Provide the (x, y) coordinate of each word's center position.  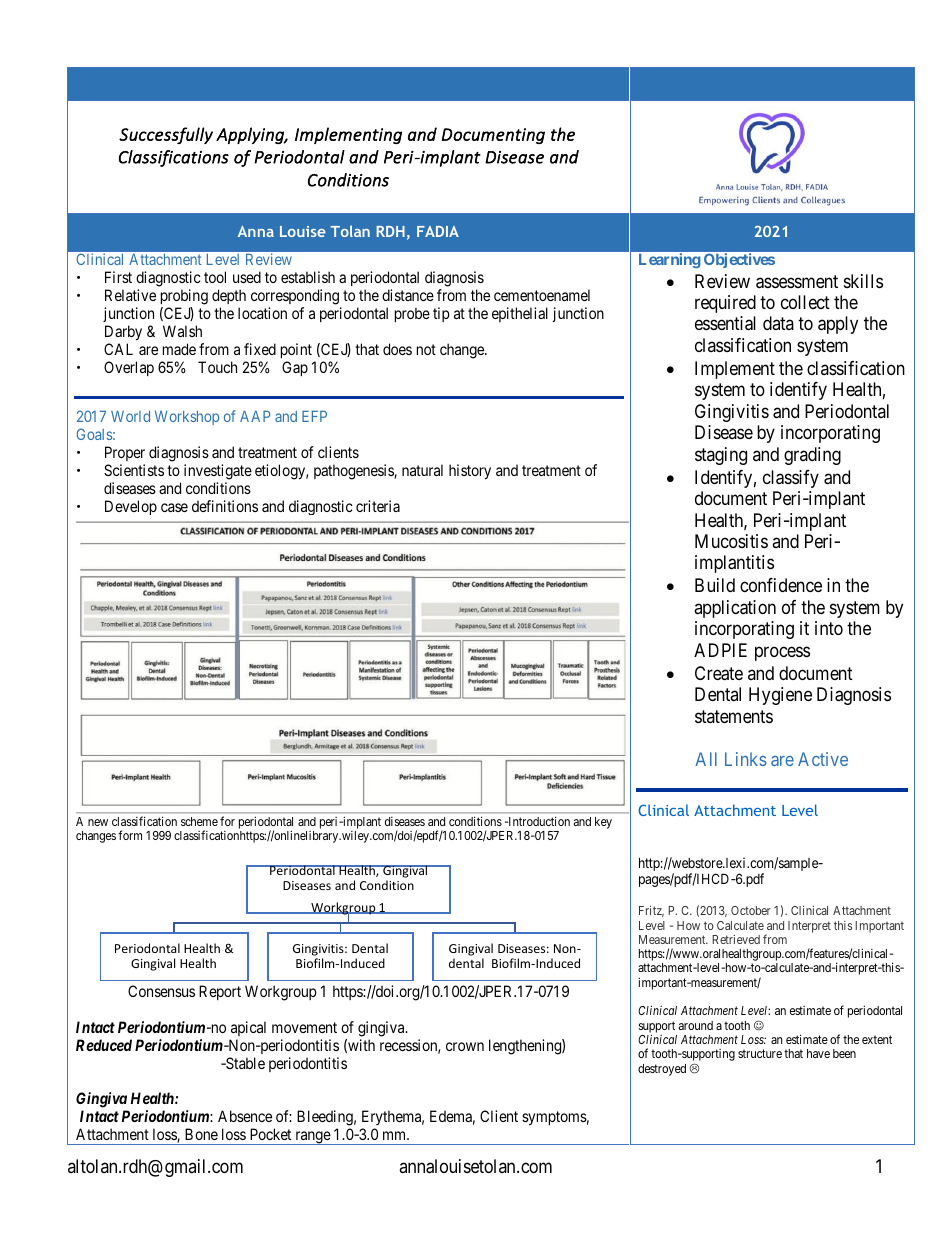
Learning (670, 260)
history (470, 471)
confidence (781, 585)
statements (734, 716)
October (751, 910)
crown (465, 1046)
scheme (199, 821)
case (174, 507)
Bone (201, 1134)
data (778, 323)
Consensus (161, 991)
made (179, 349)
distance (408, 295)
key (603, 823)
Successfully (166, 135)
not (426, 349)
